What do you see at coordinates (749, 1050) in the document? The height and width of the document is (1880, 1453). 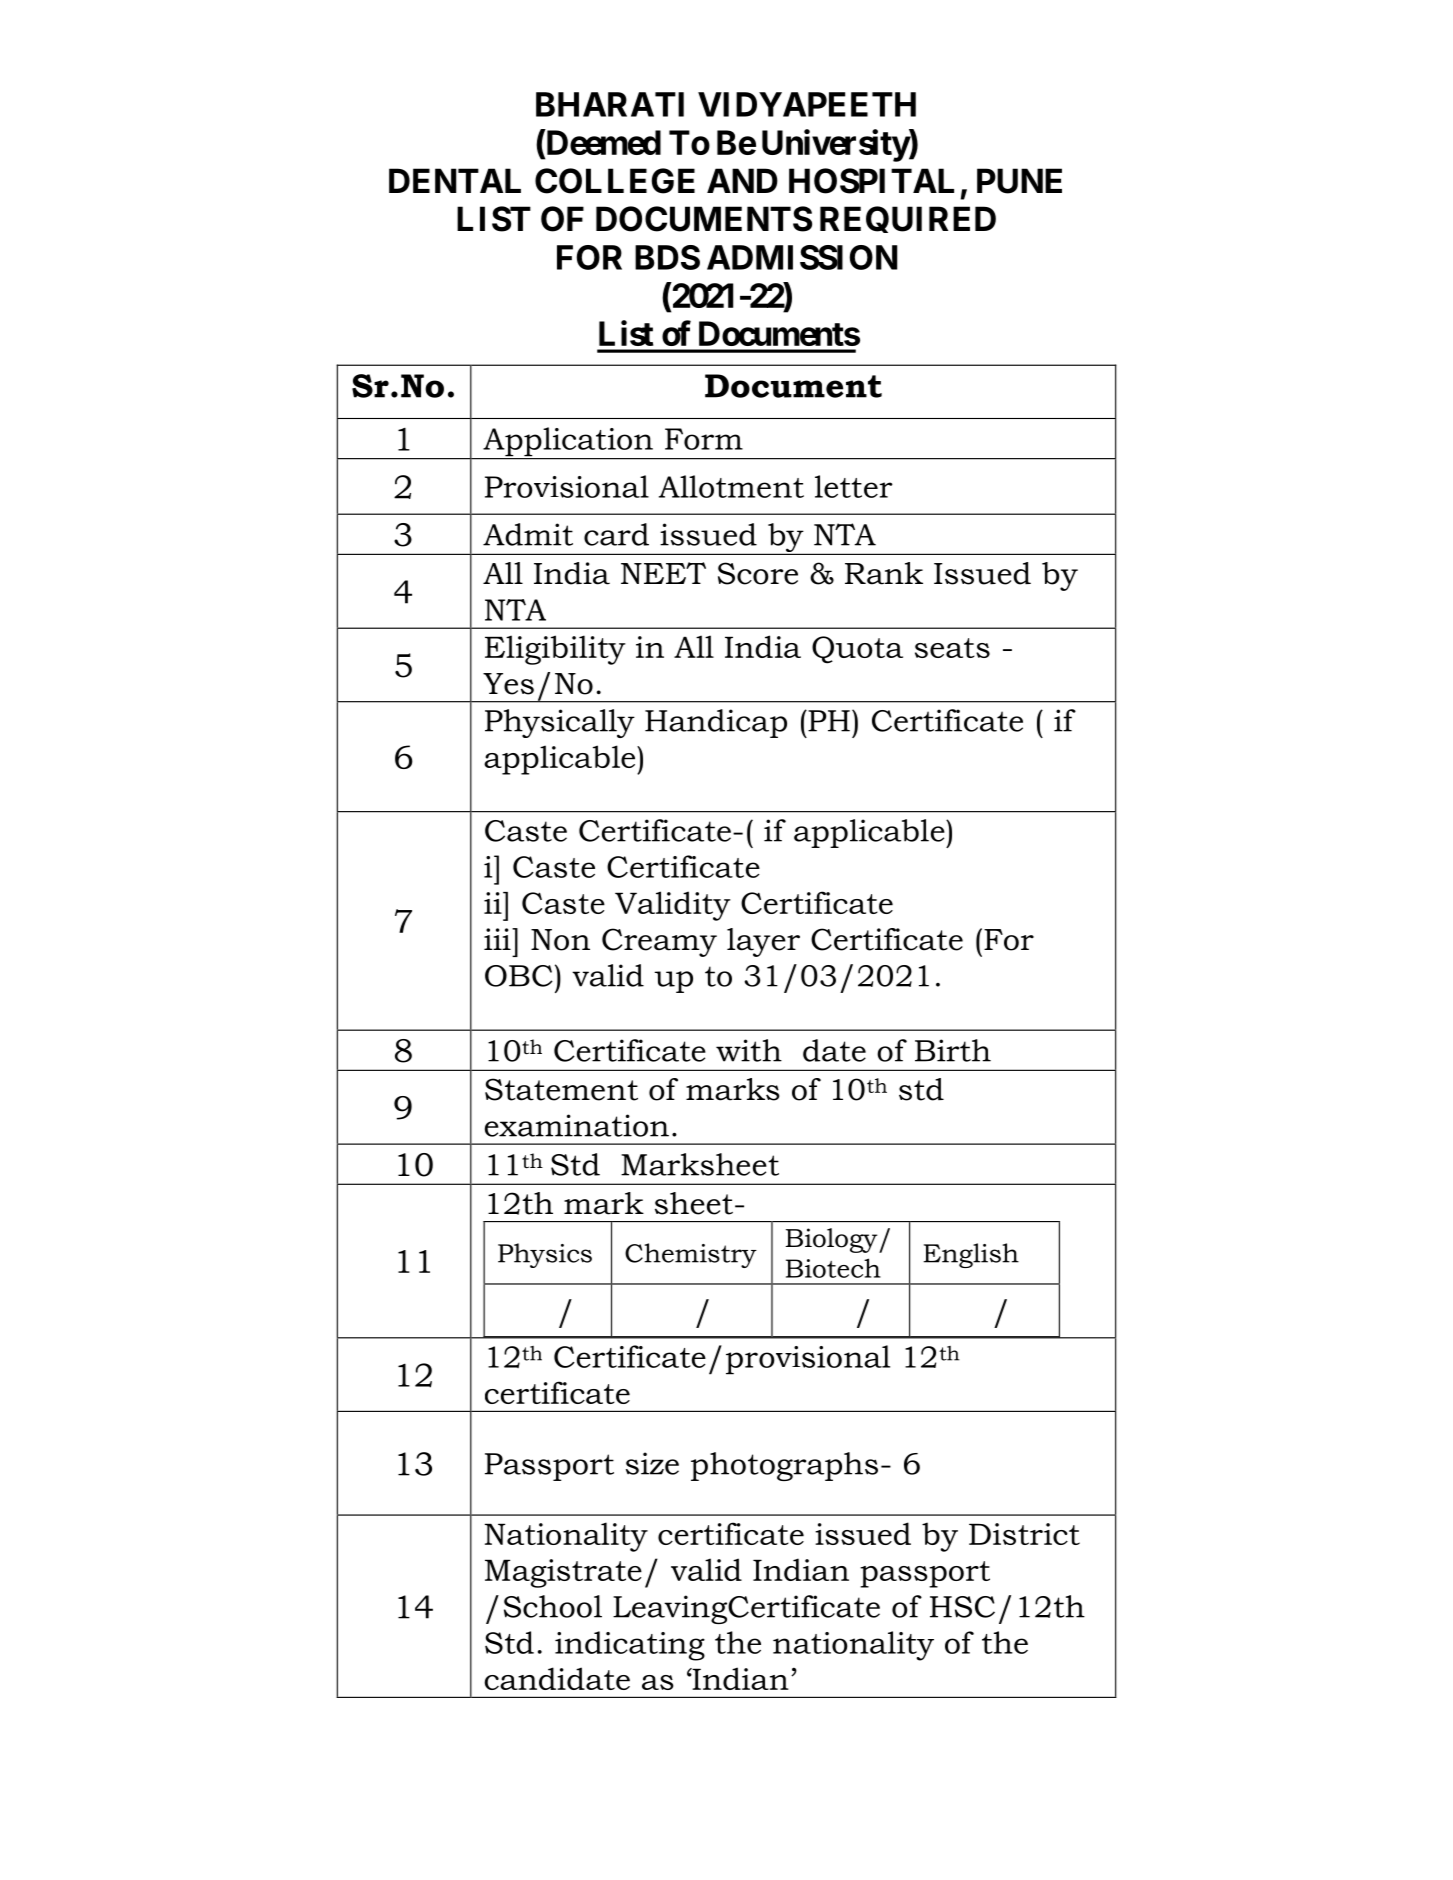 I see `with` at bounding box center [749, 1050].
